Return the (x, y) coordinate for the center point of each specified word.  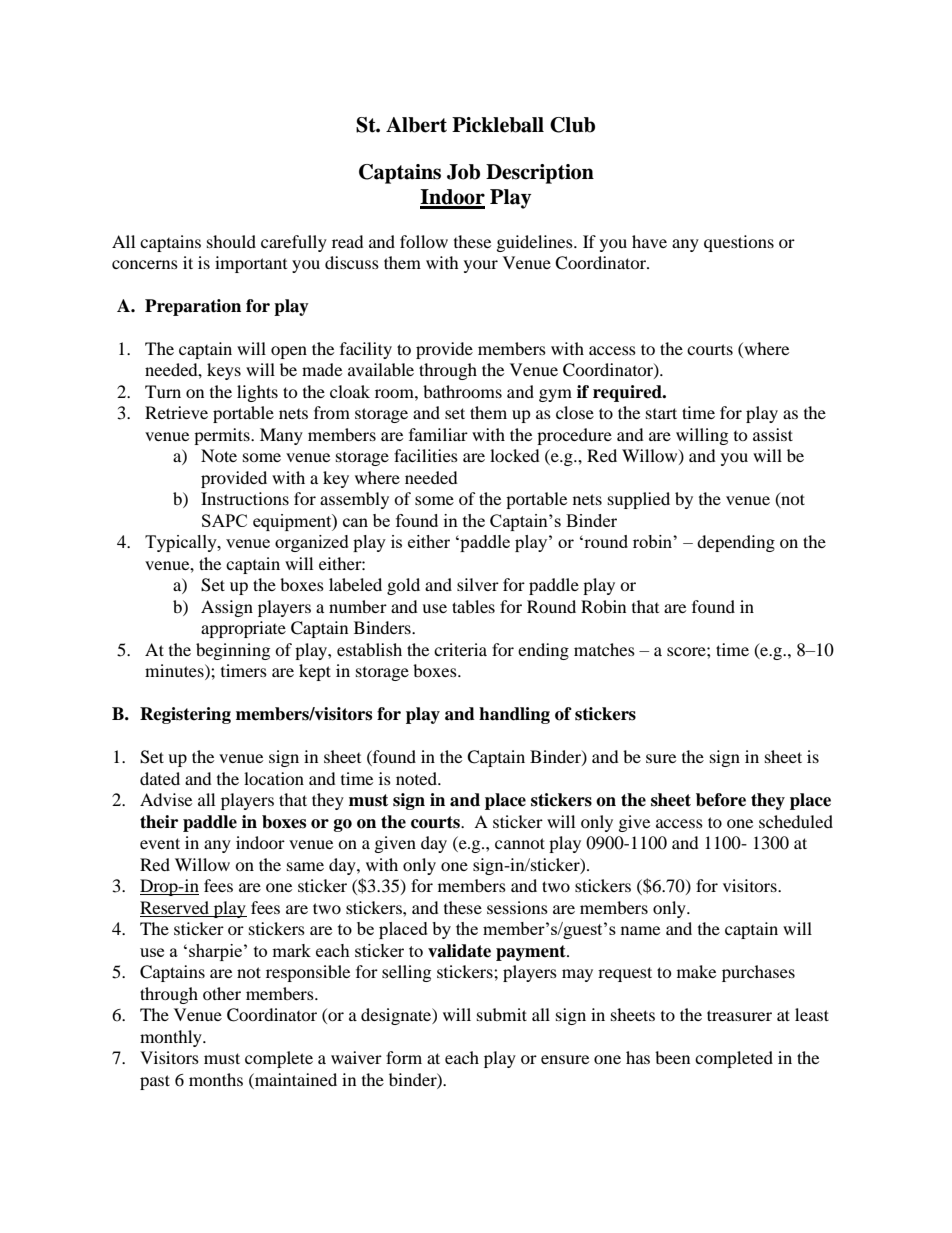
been (672, 1057)
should (231, 241)
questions (739, 243)
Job (463, 172)
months (216, 1079)
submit (502, 1014)
